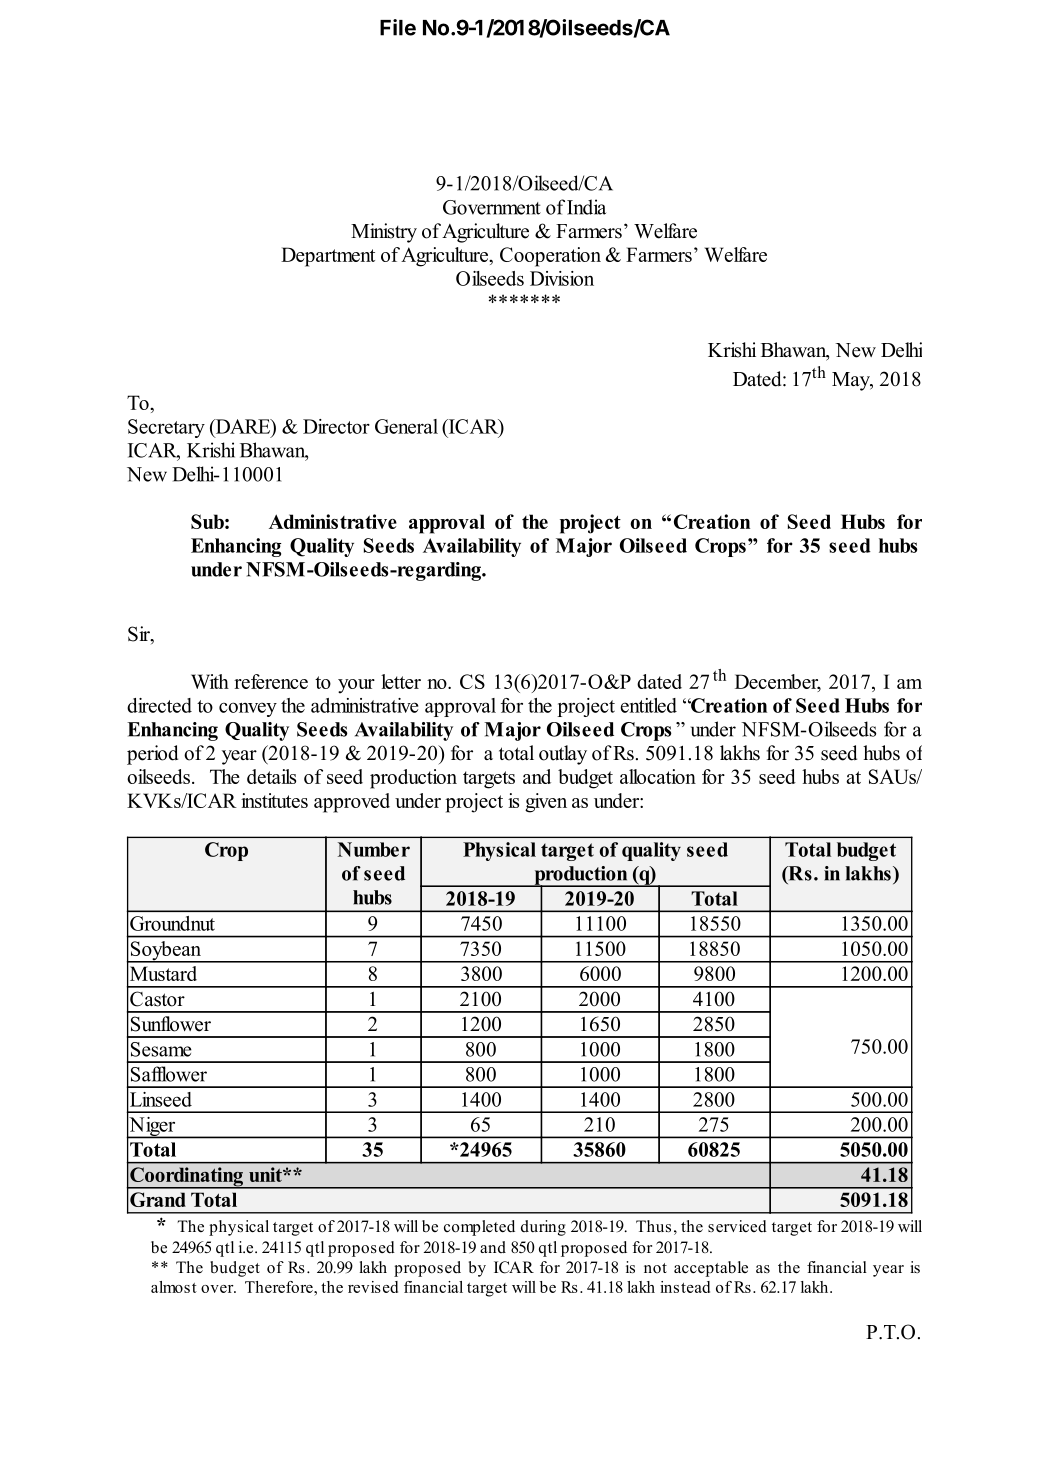 The width and height of the screenshot is (1049, 1484). Describe the element at coordinates (479, 1228) in the screenshot. I see `completed` at that location.
